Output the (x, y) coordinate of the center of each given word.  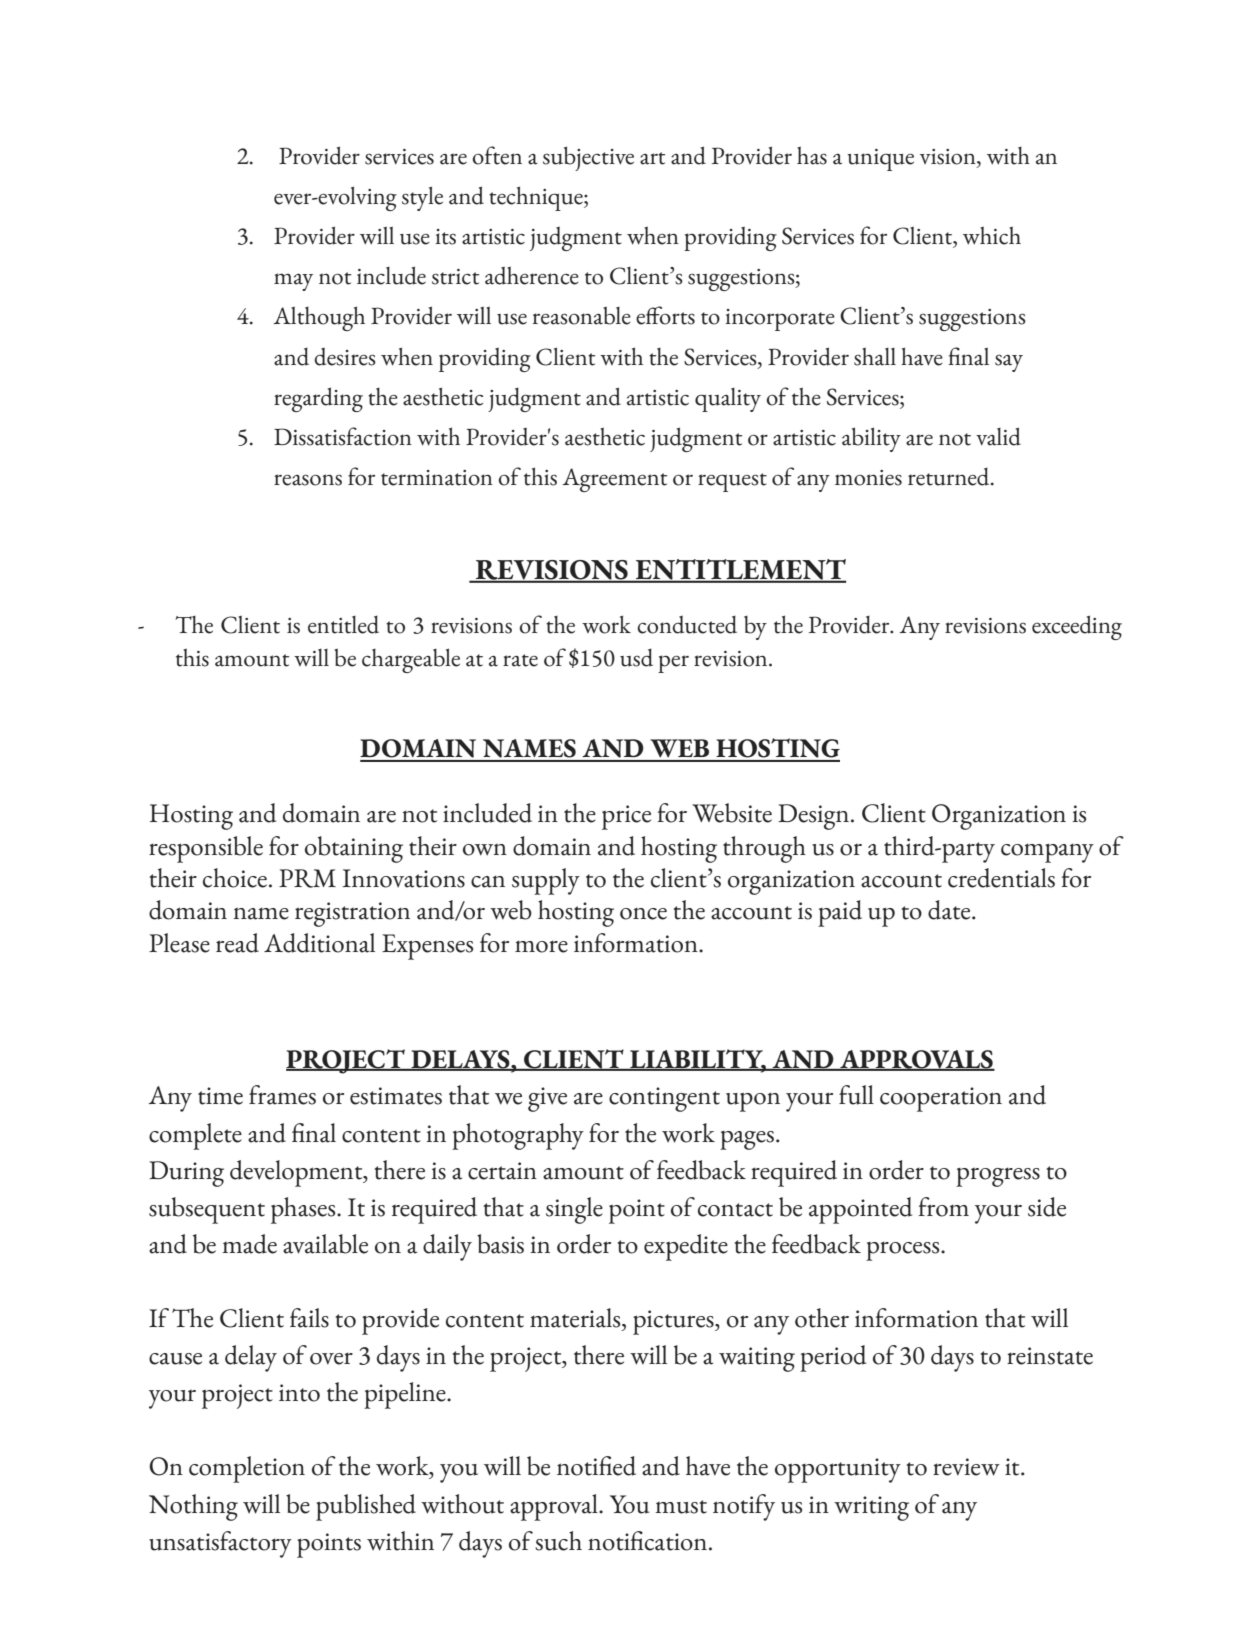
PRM (307, 878)
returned (950, 477)
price (626, 817)
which (992, 235)
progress (998, 1177)
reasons (308, 480)
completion (247, 1469)
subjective (588, 158)
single (574, 1210)
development (297, 1173)
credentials (1001, 878)
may (293, 282)
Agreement (614, 480)
